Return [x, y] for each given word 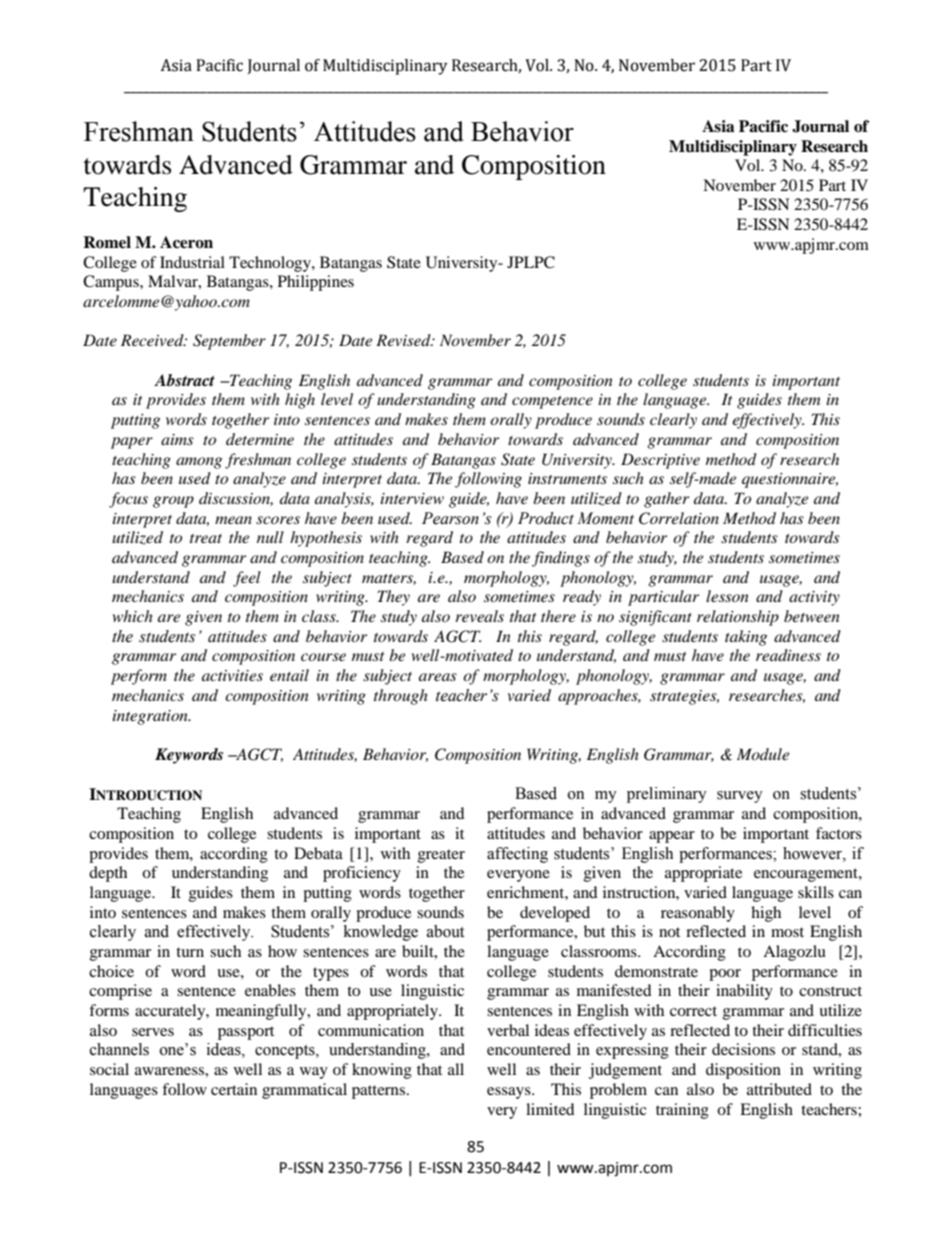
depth [108, 874]
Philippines [316, 283]
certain [234, 1089]
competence [552, 402]
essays [510, 1093]
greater [441, 856]
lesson [727, 596]
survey [740, 797]
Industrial [192, 262]
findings [561, 559]
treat [206, 538]
